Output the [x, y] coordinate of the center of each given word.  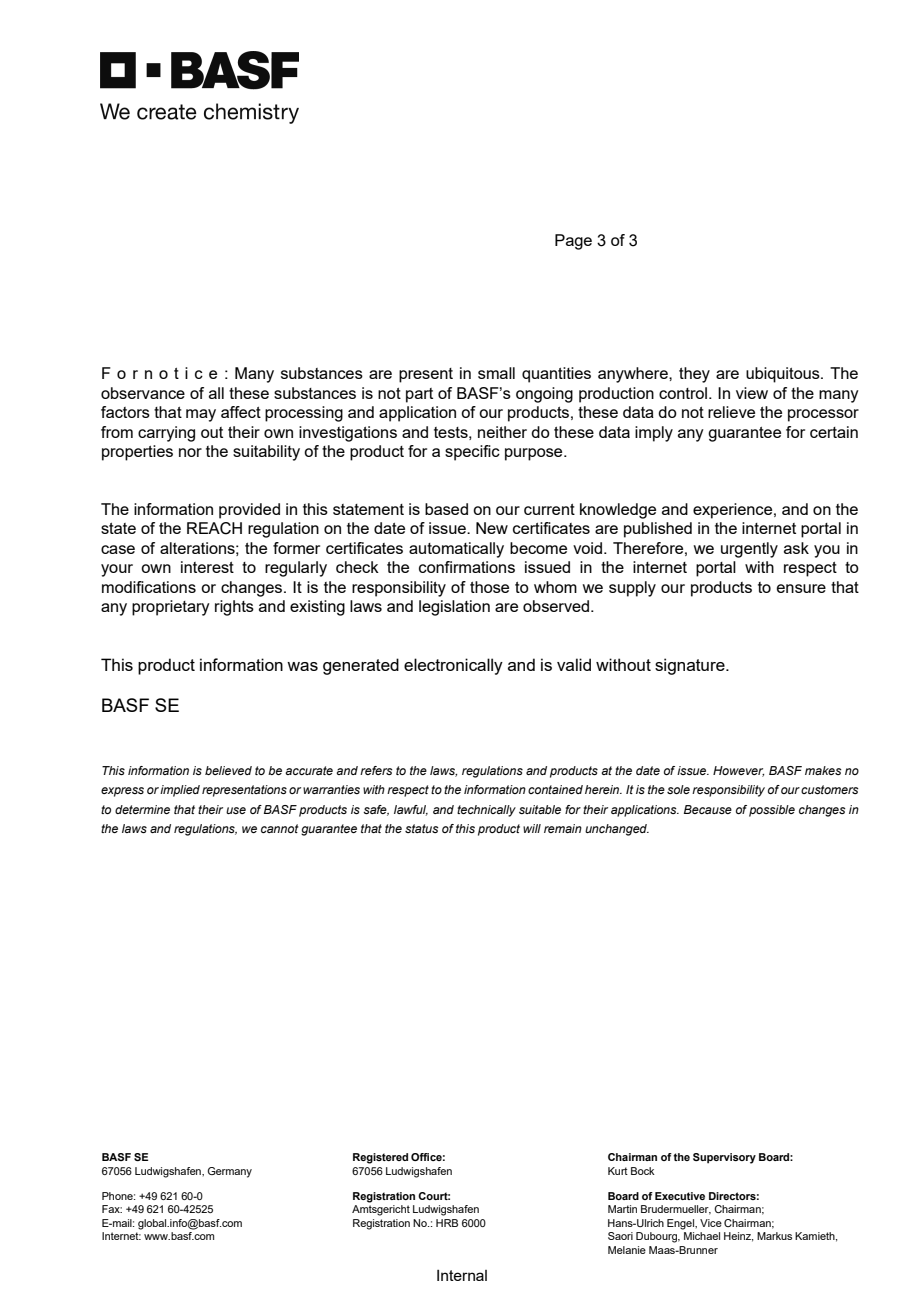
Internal [462, 1275]
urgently [749, 550]
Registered [380, 1158]
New [492, 528]
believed [228, 770]
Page [573, 242]
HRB [447, 1223]
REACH [214, 528]
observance [143, 393]
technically [486, 811]
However [738, 771]
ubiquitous [784, 375]
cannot [280, 828]
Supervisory [724, 1158]
